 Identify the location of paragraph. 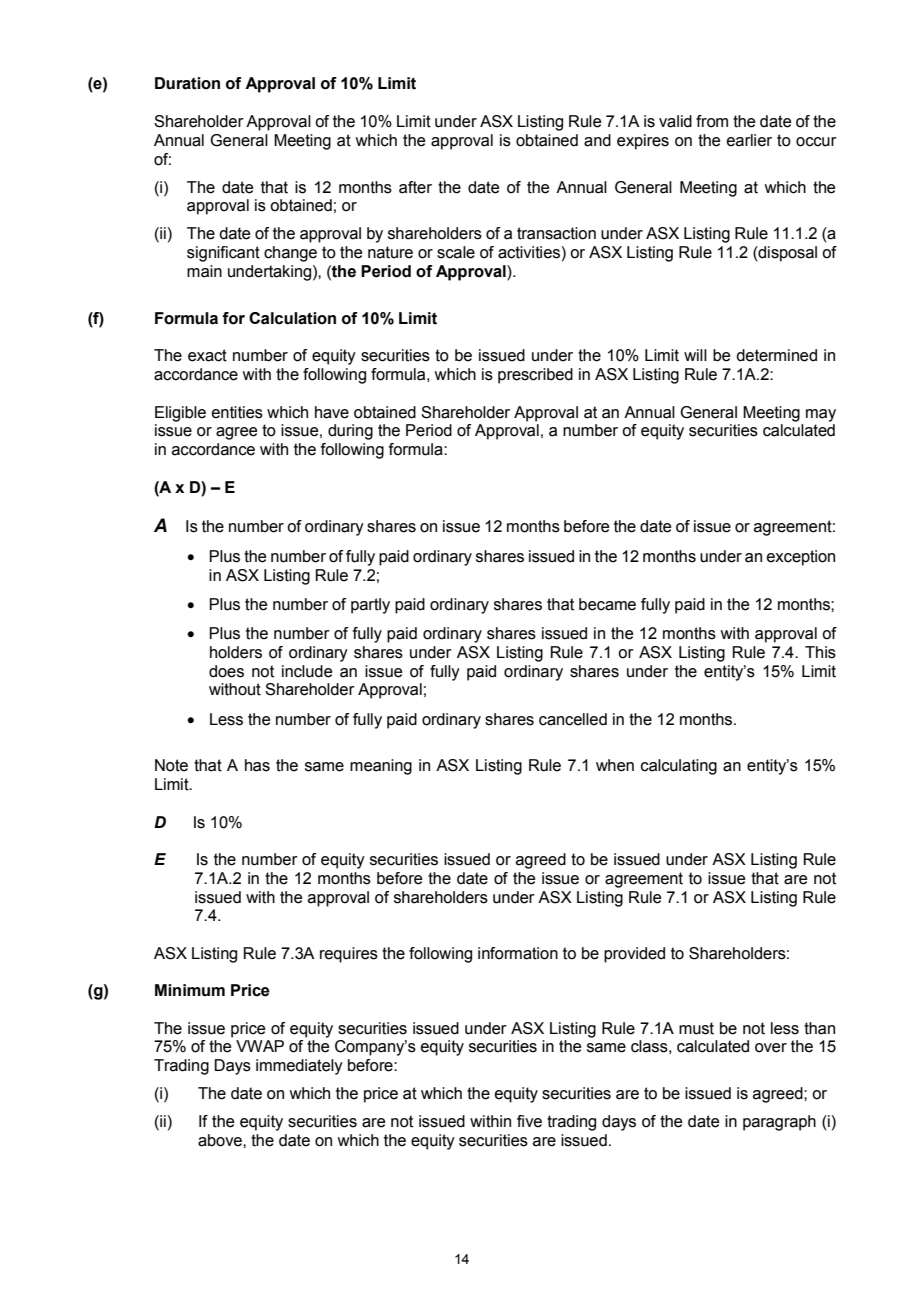
(779, 1123).
